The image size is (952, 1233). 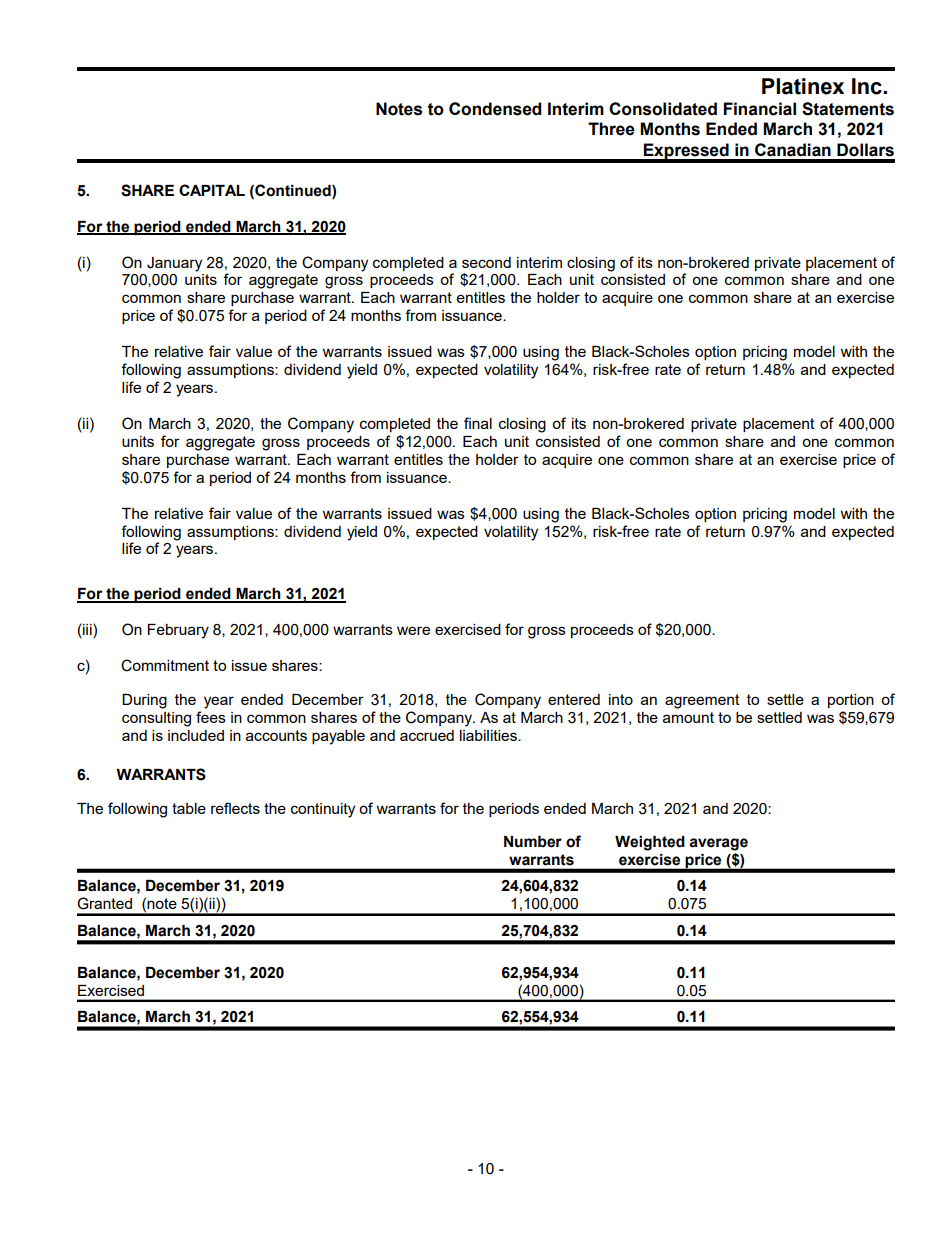 What do you see at coordinates (793, 150) in the document?
I see `Canadian` at bounding box center [793, 150].
